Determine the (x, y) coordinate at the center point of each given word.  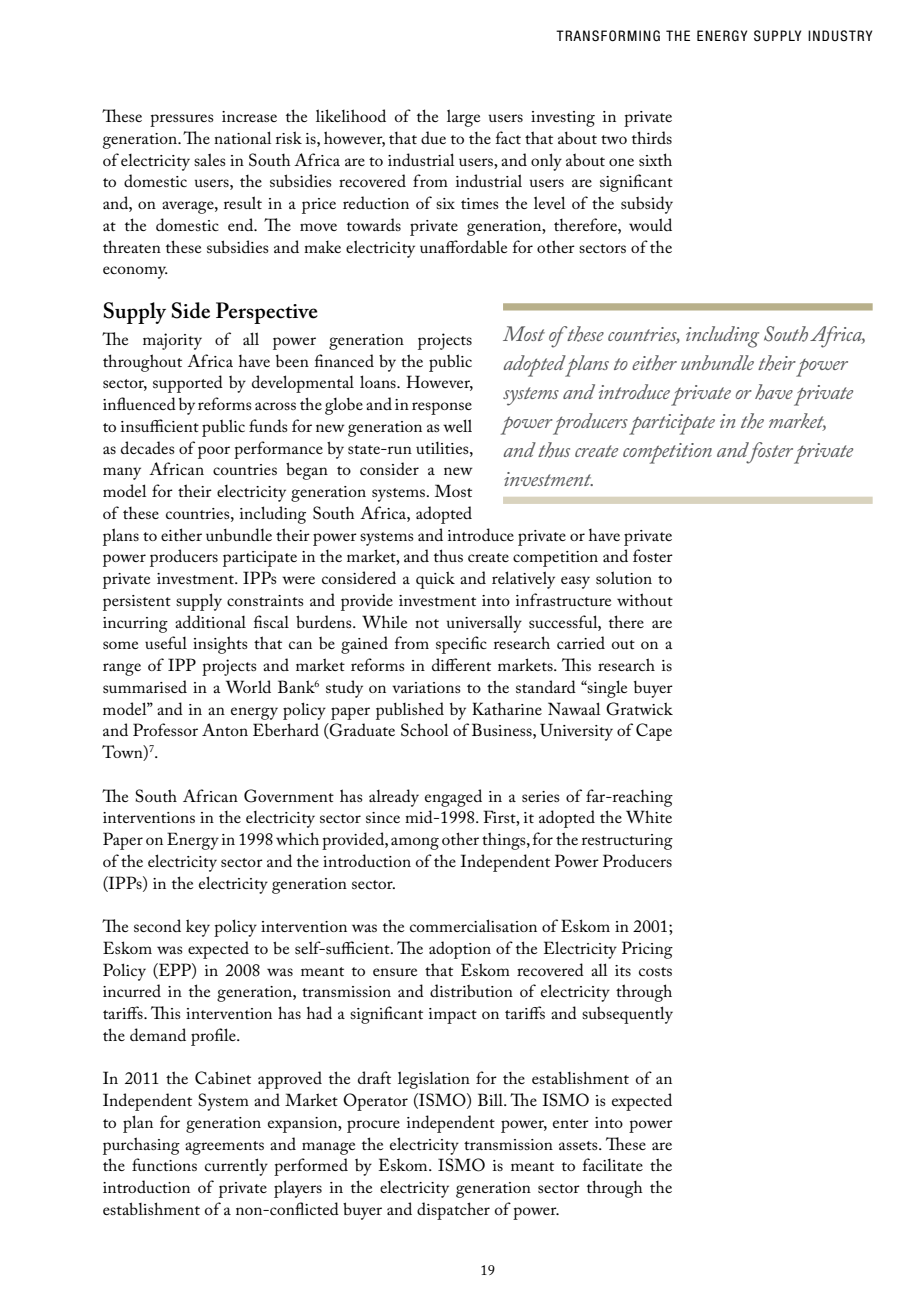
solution (624, 577)
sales (209, 159)
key (198, 928)
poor (214, 452)
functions (164, 1164)
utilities (443, 448)
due (433, 137)
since (383, 817)
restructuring (627, 842)
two (614, 139)
